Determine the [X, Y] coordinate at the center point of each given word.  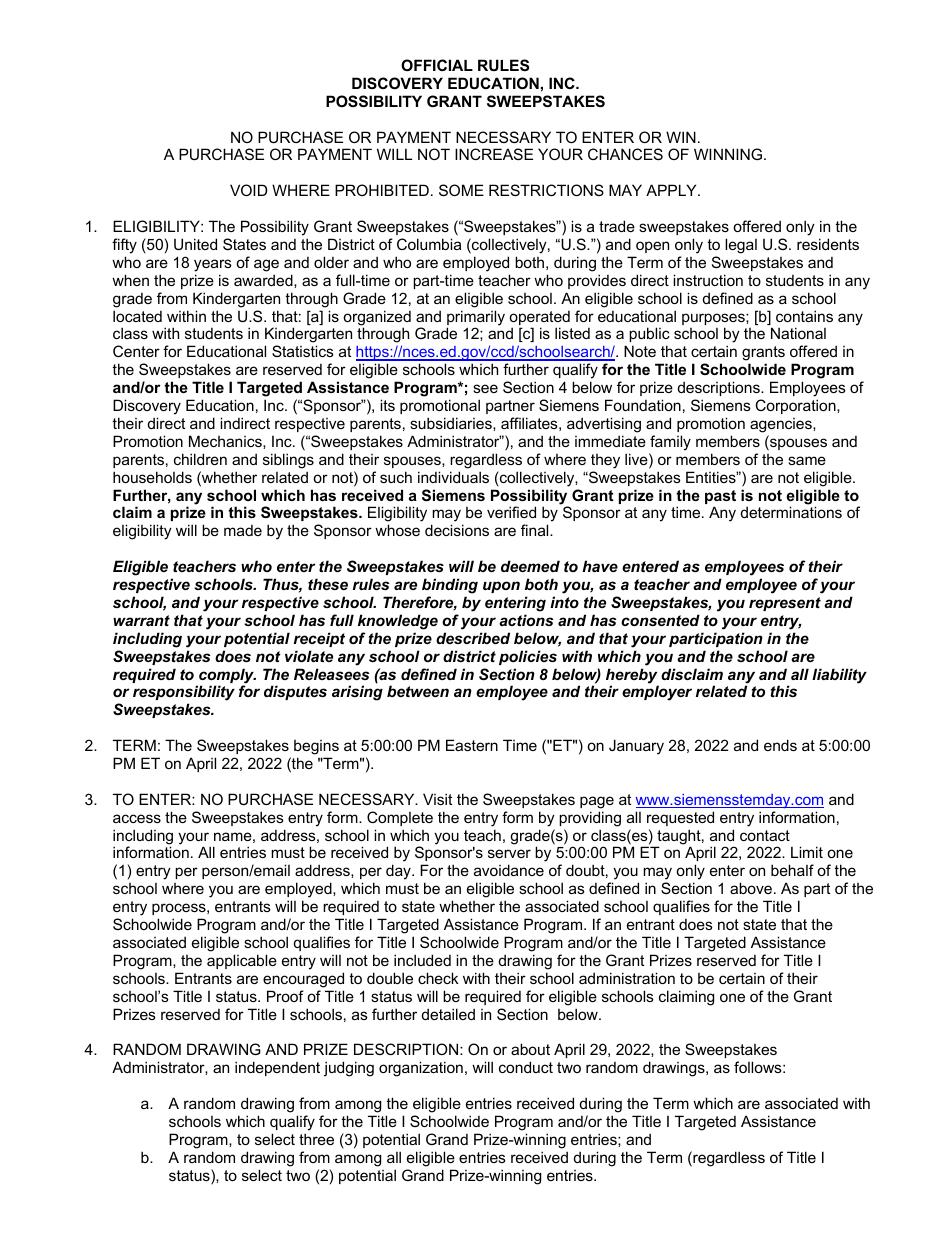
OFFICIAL [437, 65]
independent [277, 1068]
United [195, 244]
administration [627, 978]
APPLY [672, 190]
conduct [526, 1067]
